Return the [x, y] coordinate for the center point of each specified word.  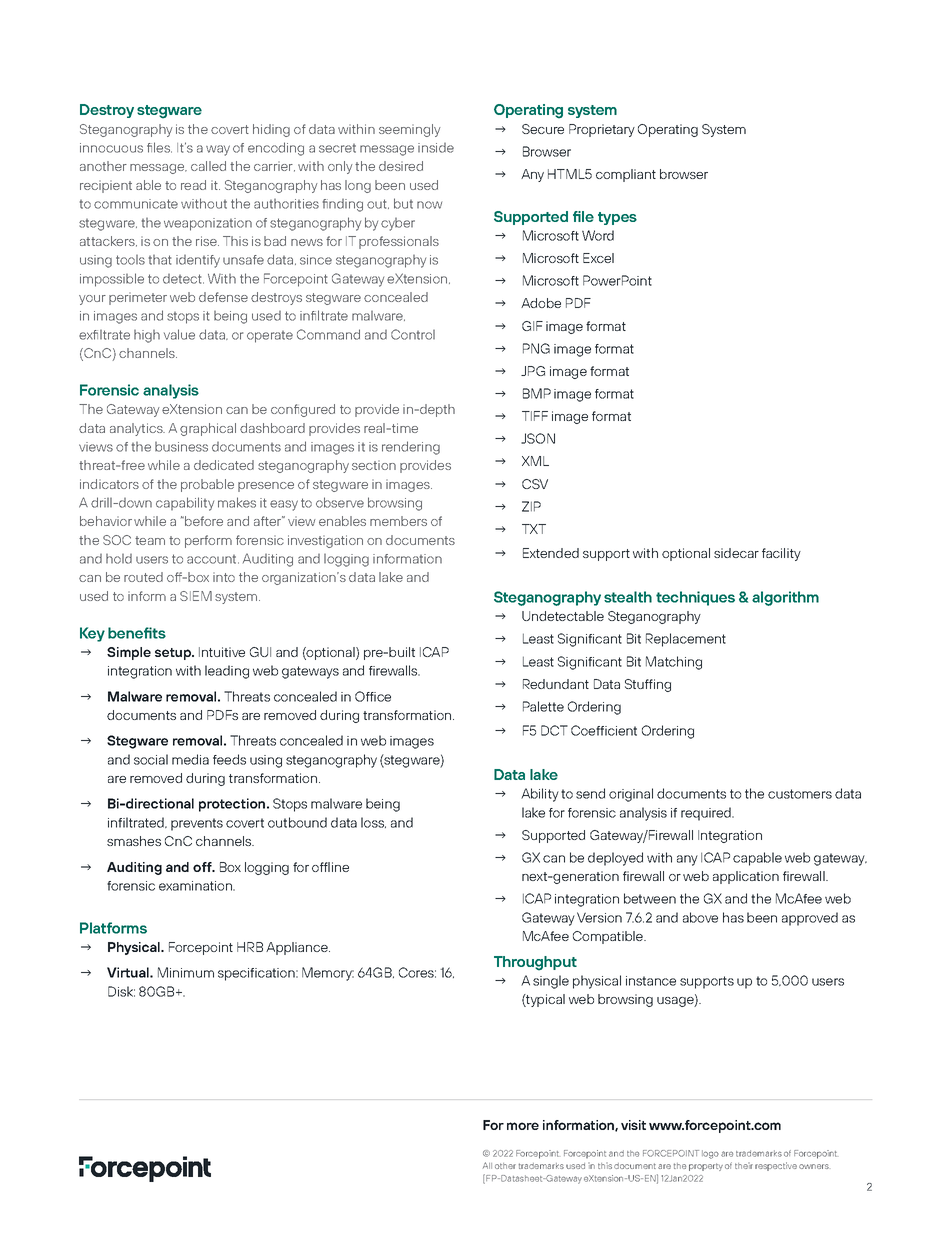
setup [174, 654]
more [523, 1126]
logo [710, 1154]
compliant [626, 175]
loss [373, 822]
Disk [121, 991]
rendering [411, 448]
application [746, 877]
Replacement [686, 640]
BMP [537, 393]
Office [373, 696]
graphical [208, 429]
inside [436, 148]
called [208, 166]
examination [196, 886]
